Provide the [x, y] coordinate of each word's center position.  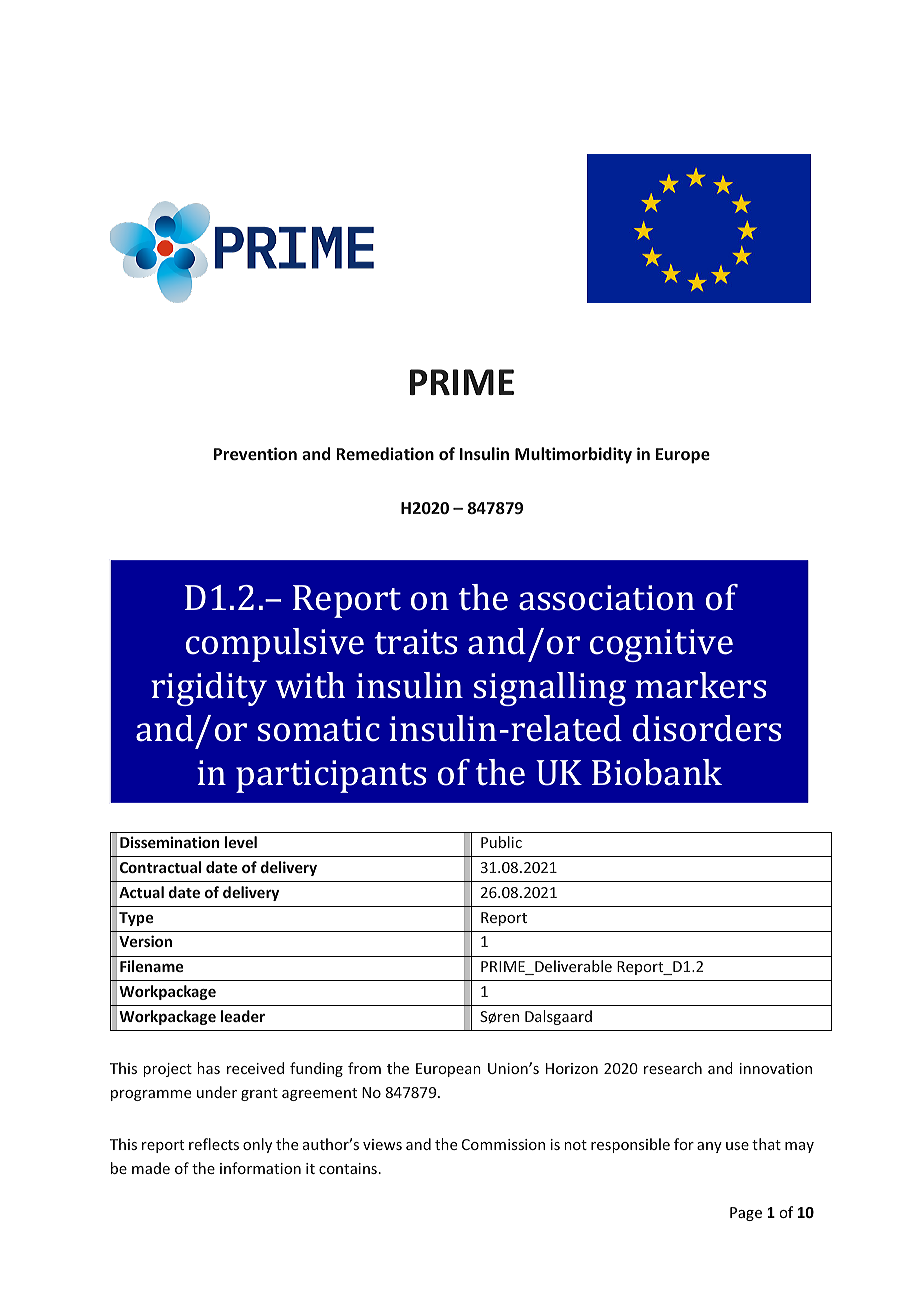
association [607, 598]
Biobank [657, 772]
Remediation [385, 453]
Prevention [255, 453]
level [241, 842]
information [260, 1168]
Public [501, 842]
